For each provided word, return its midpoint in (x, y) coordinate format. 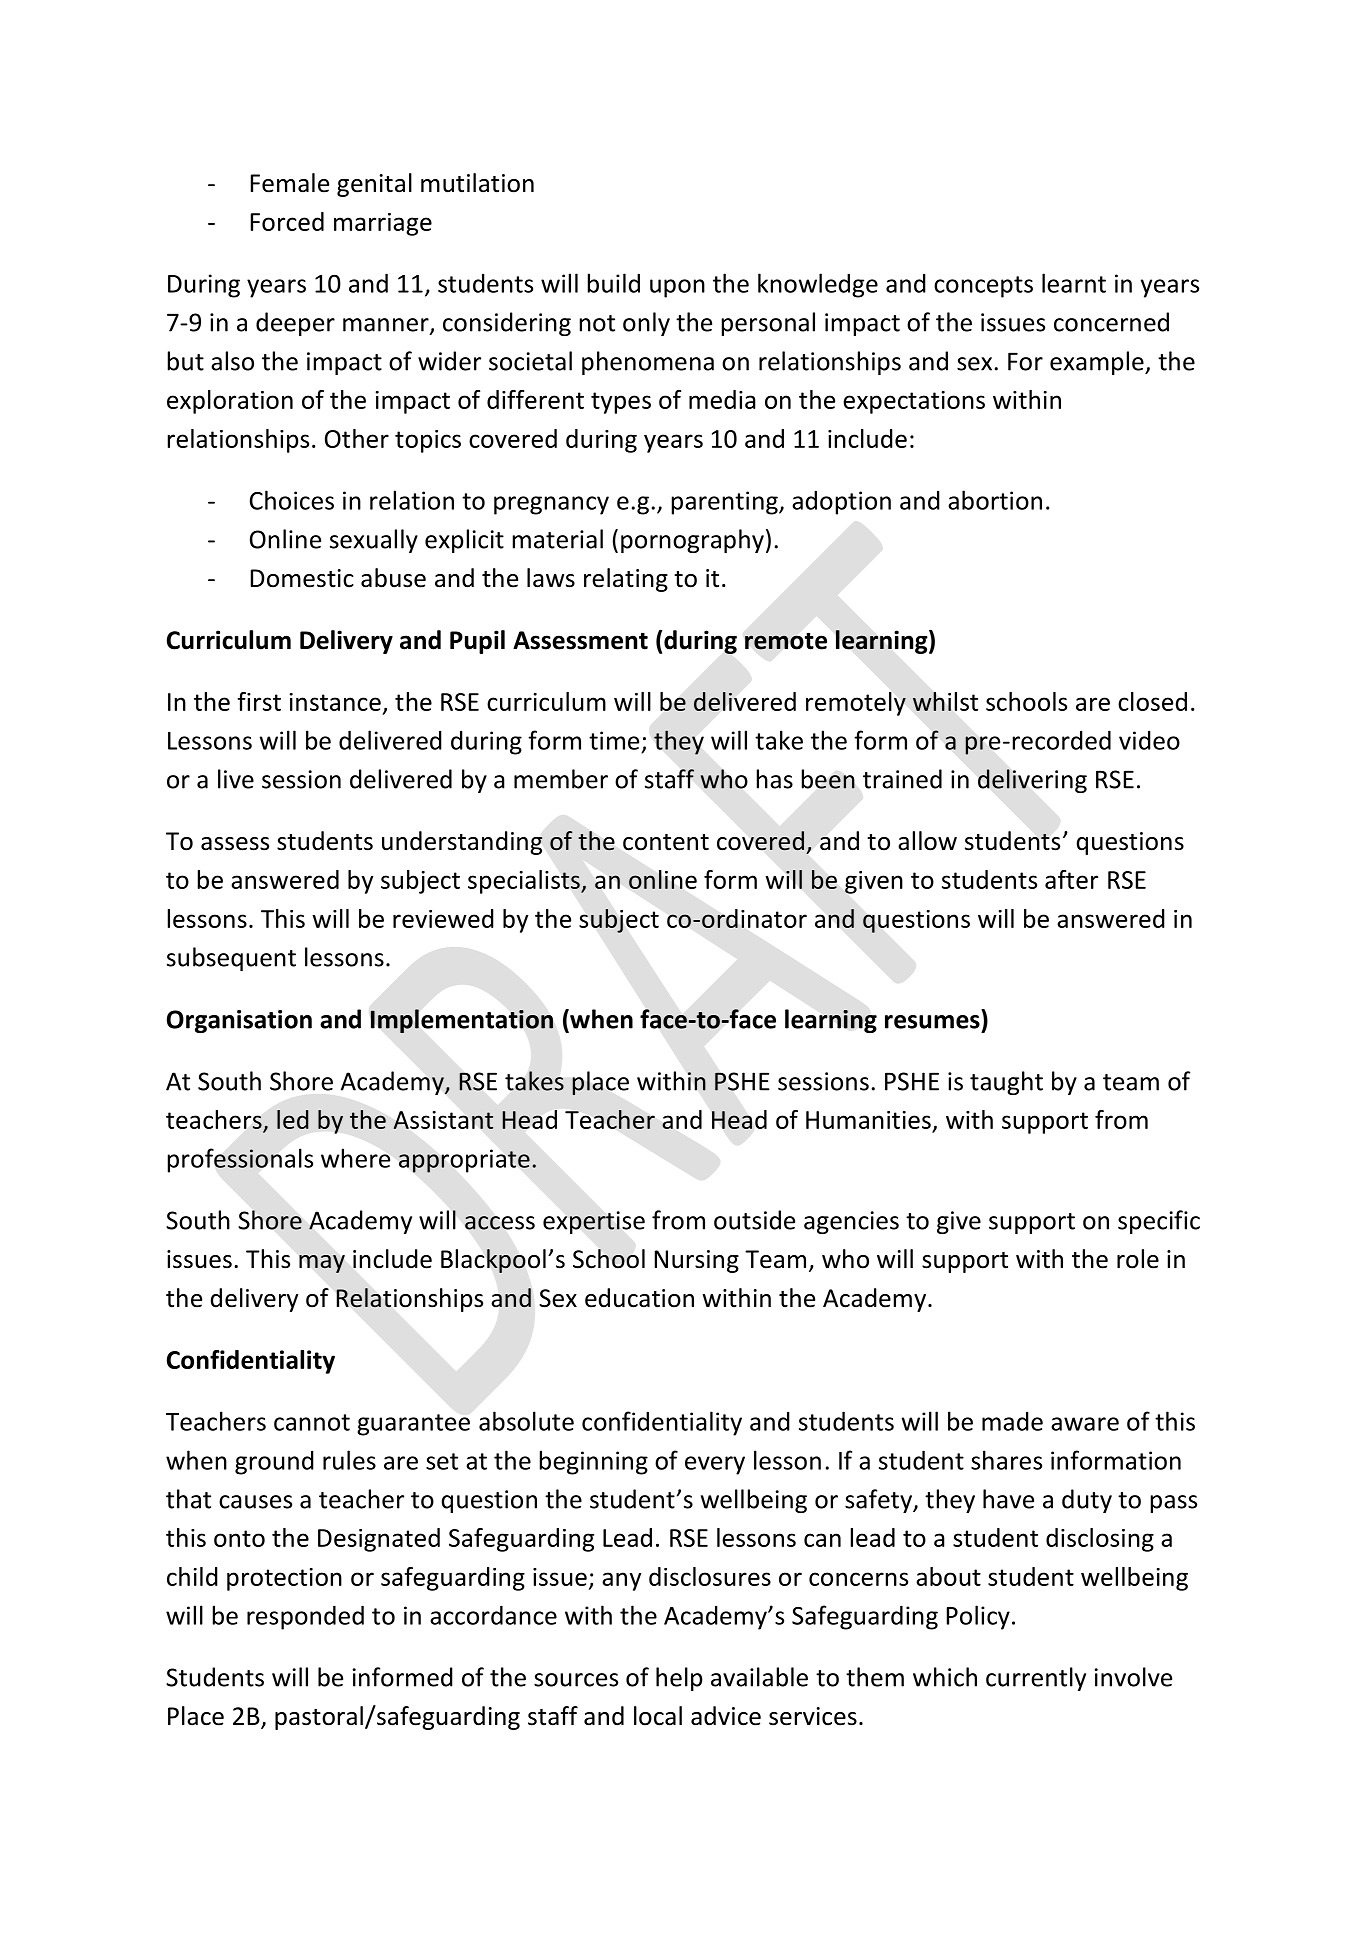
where (355, 1158)
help (679, 1679)
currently (1036, 1679)
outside (754, 1220)
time (614, 740)
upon (677, 288)
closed (1152, 701)
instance (335, 702)
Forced (287, 221)
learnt (1074, 283)
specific (1159, 1222)
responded (305, 1617)
